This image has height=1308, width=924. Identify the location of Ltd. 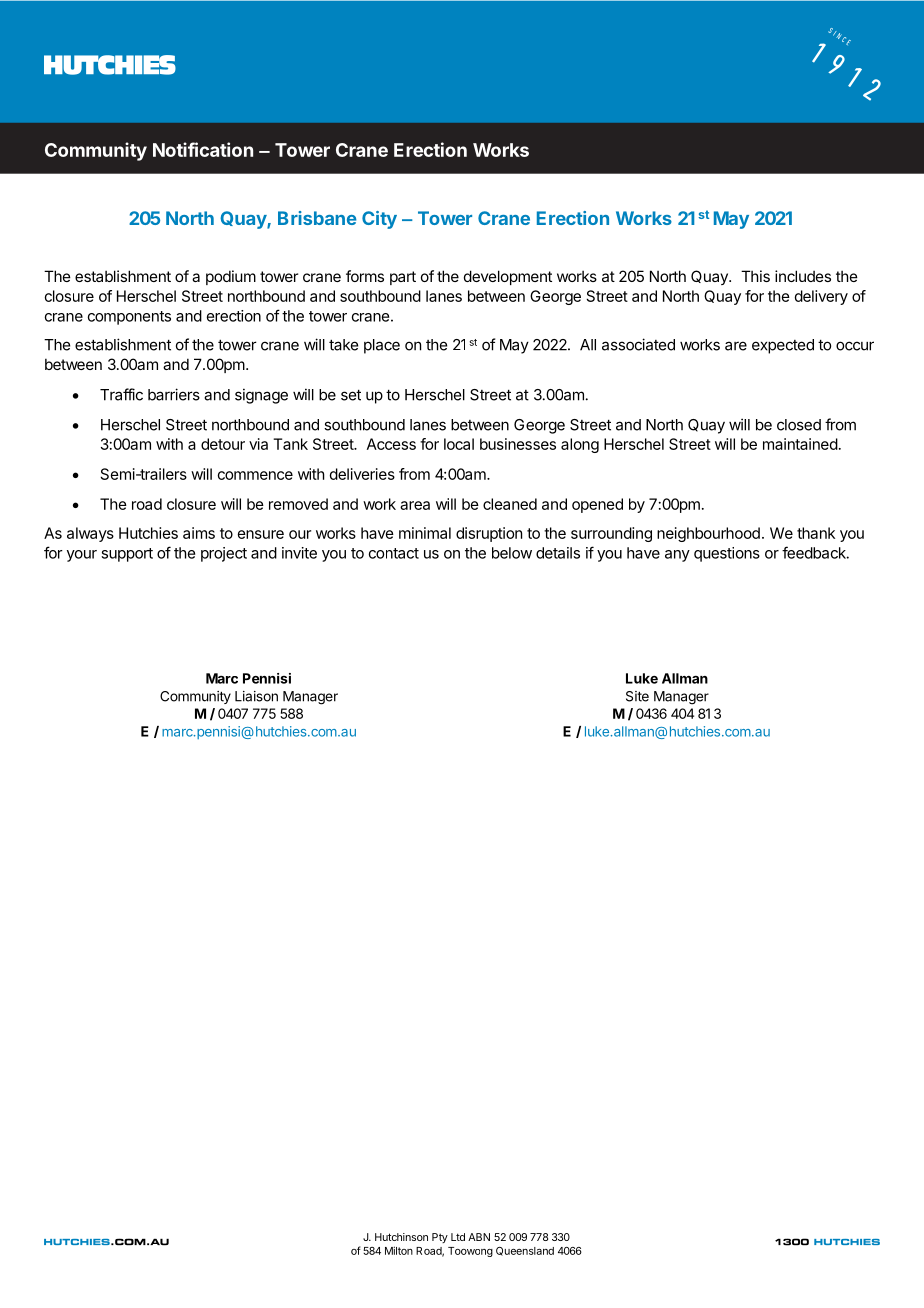
(458, 1237).
